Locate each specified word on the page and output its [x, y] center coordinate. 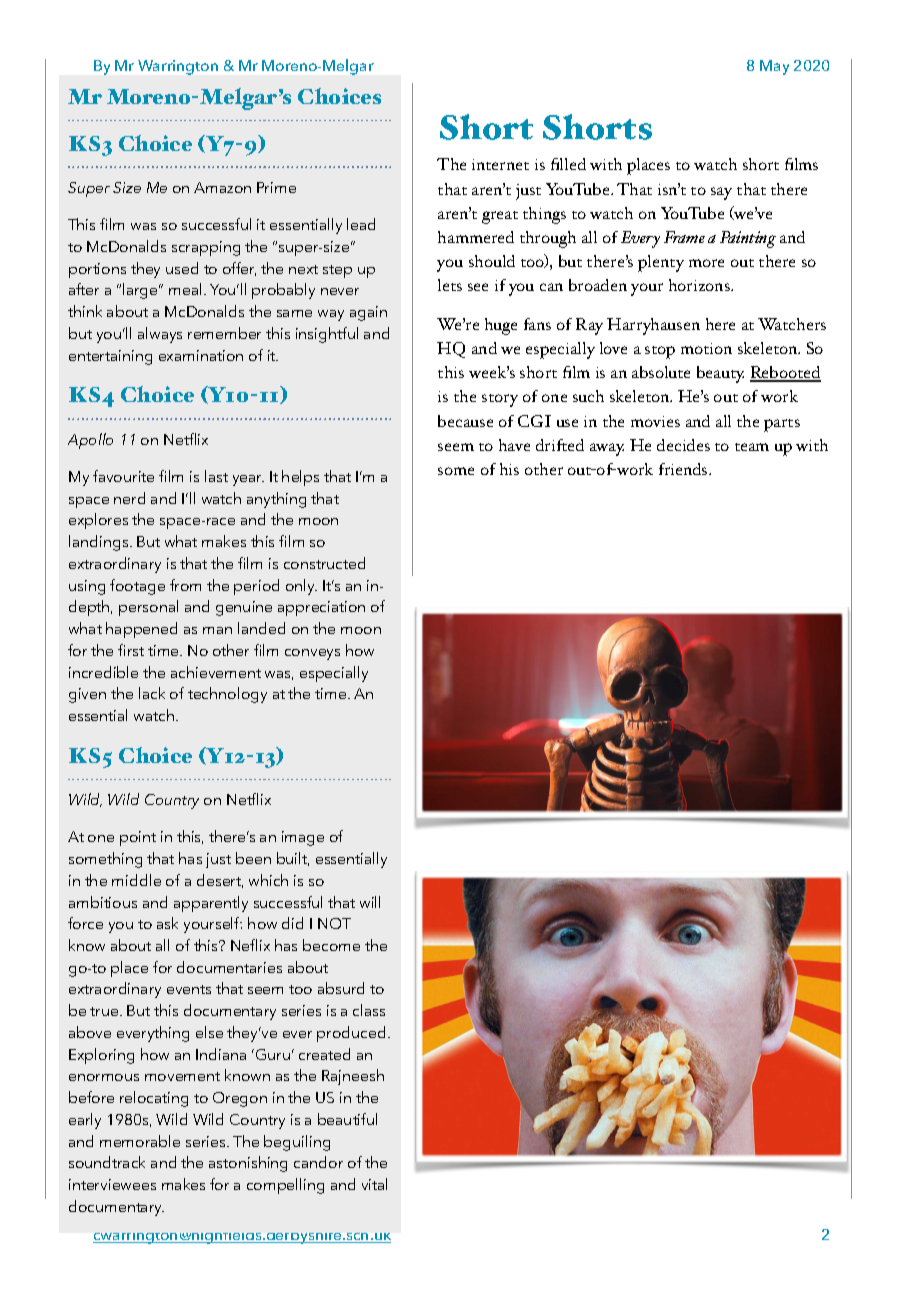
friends [684, 469]
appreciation [321, 608]
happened [141, 630]
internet [500, 164]
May [774, 67]
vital [374, 1184]
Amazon [222, 187]
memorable [140, 1141]
